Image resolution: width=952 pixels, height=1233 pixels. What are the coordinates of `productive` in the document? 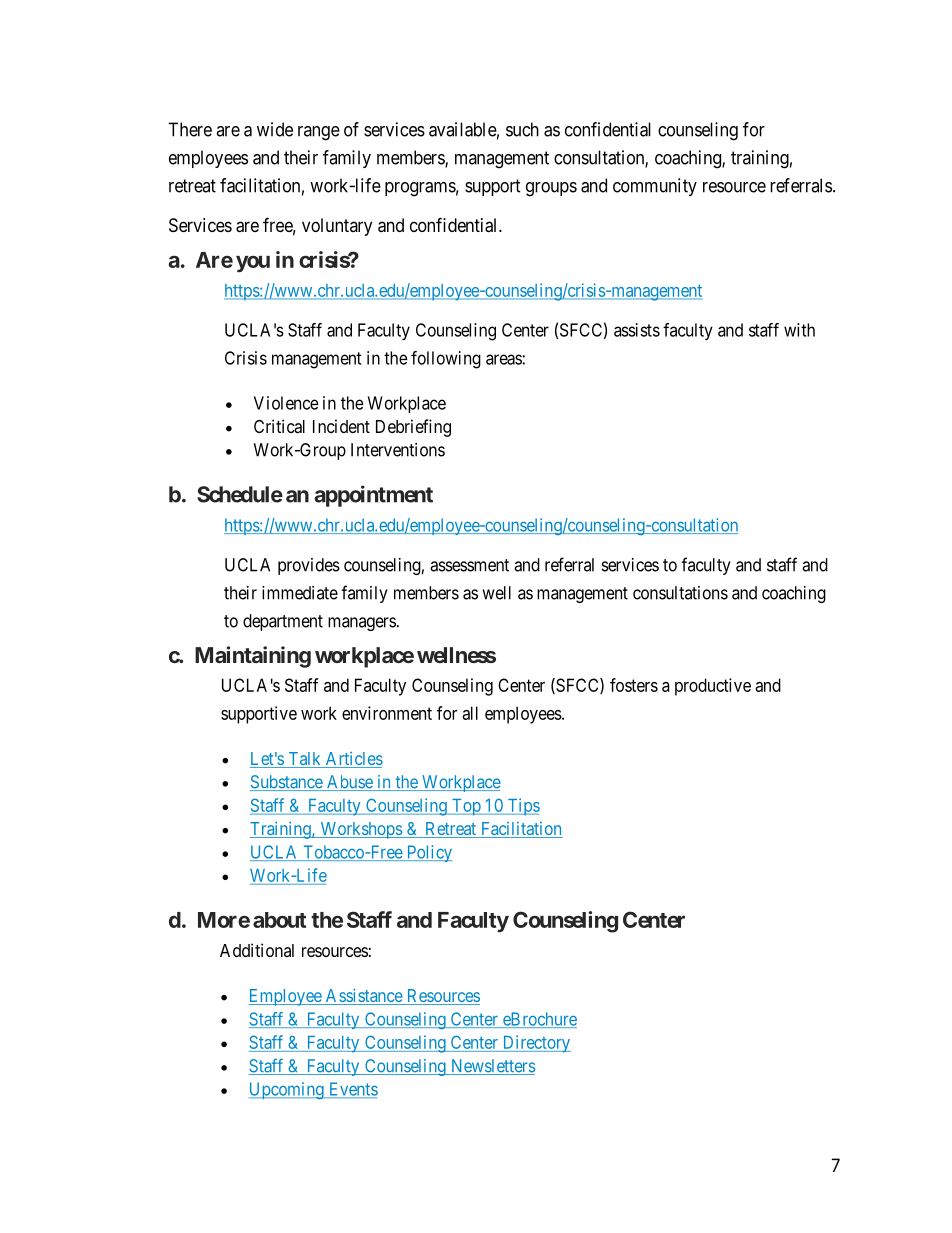 It's located at (713, 687).
